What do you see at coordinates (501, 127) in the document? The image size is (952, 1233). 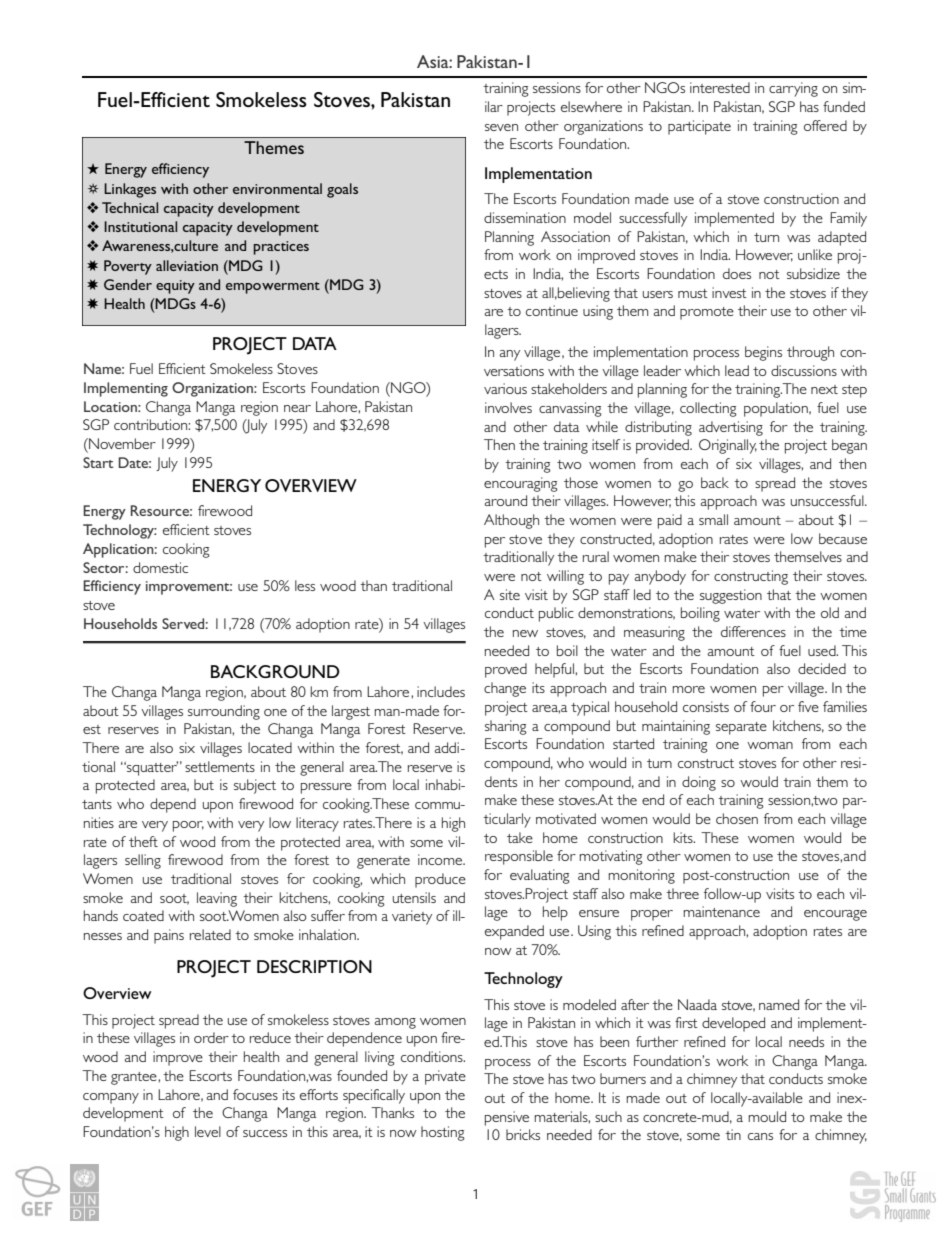 I see `seven` at bounding box center [501, 127].
